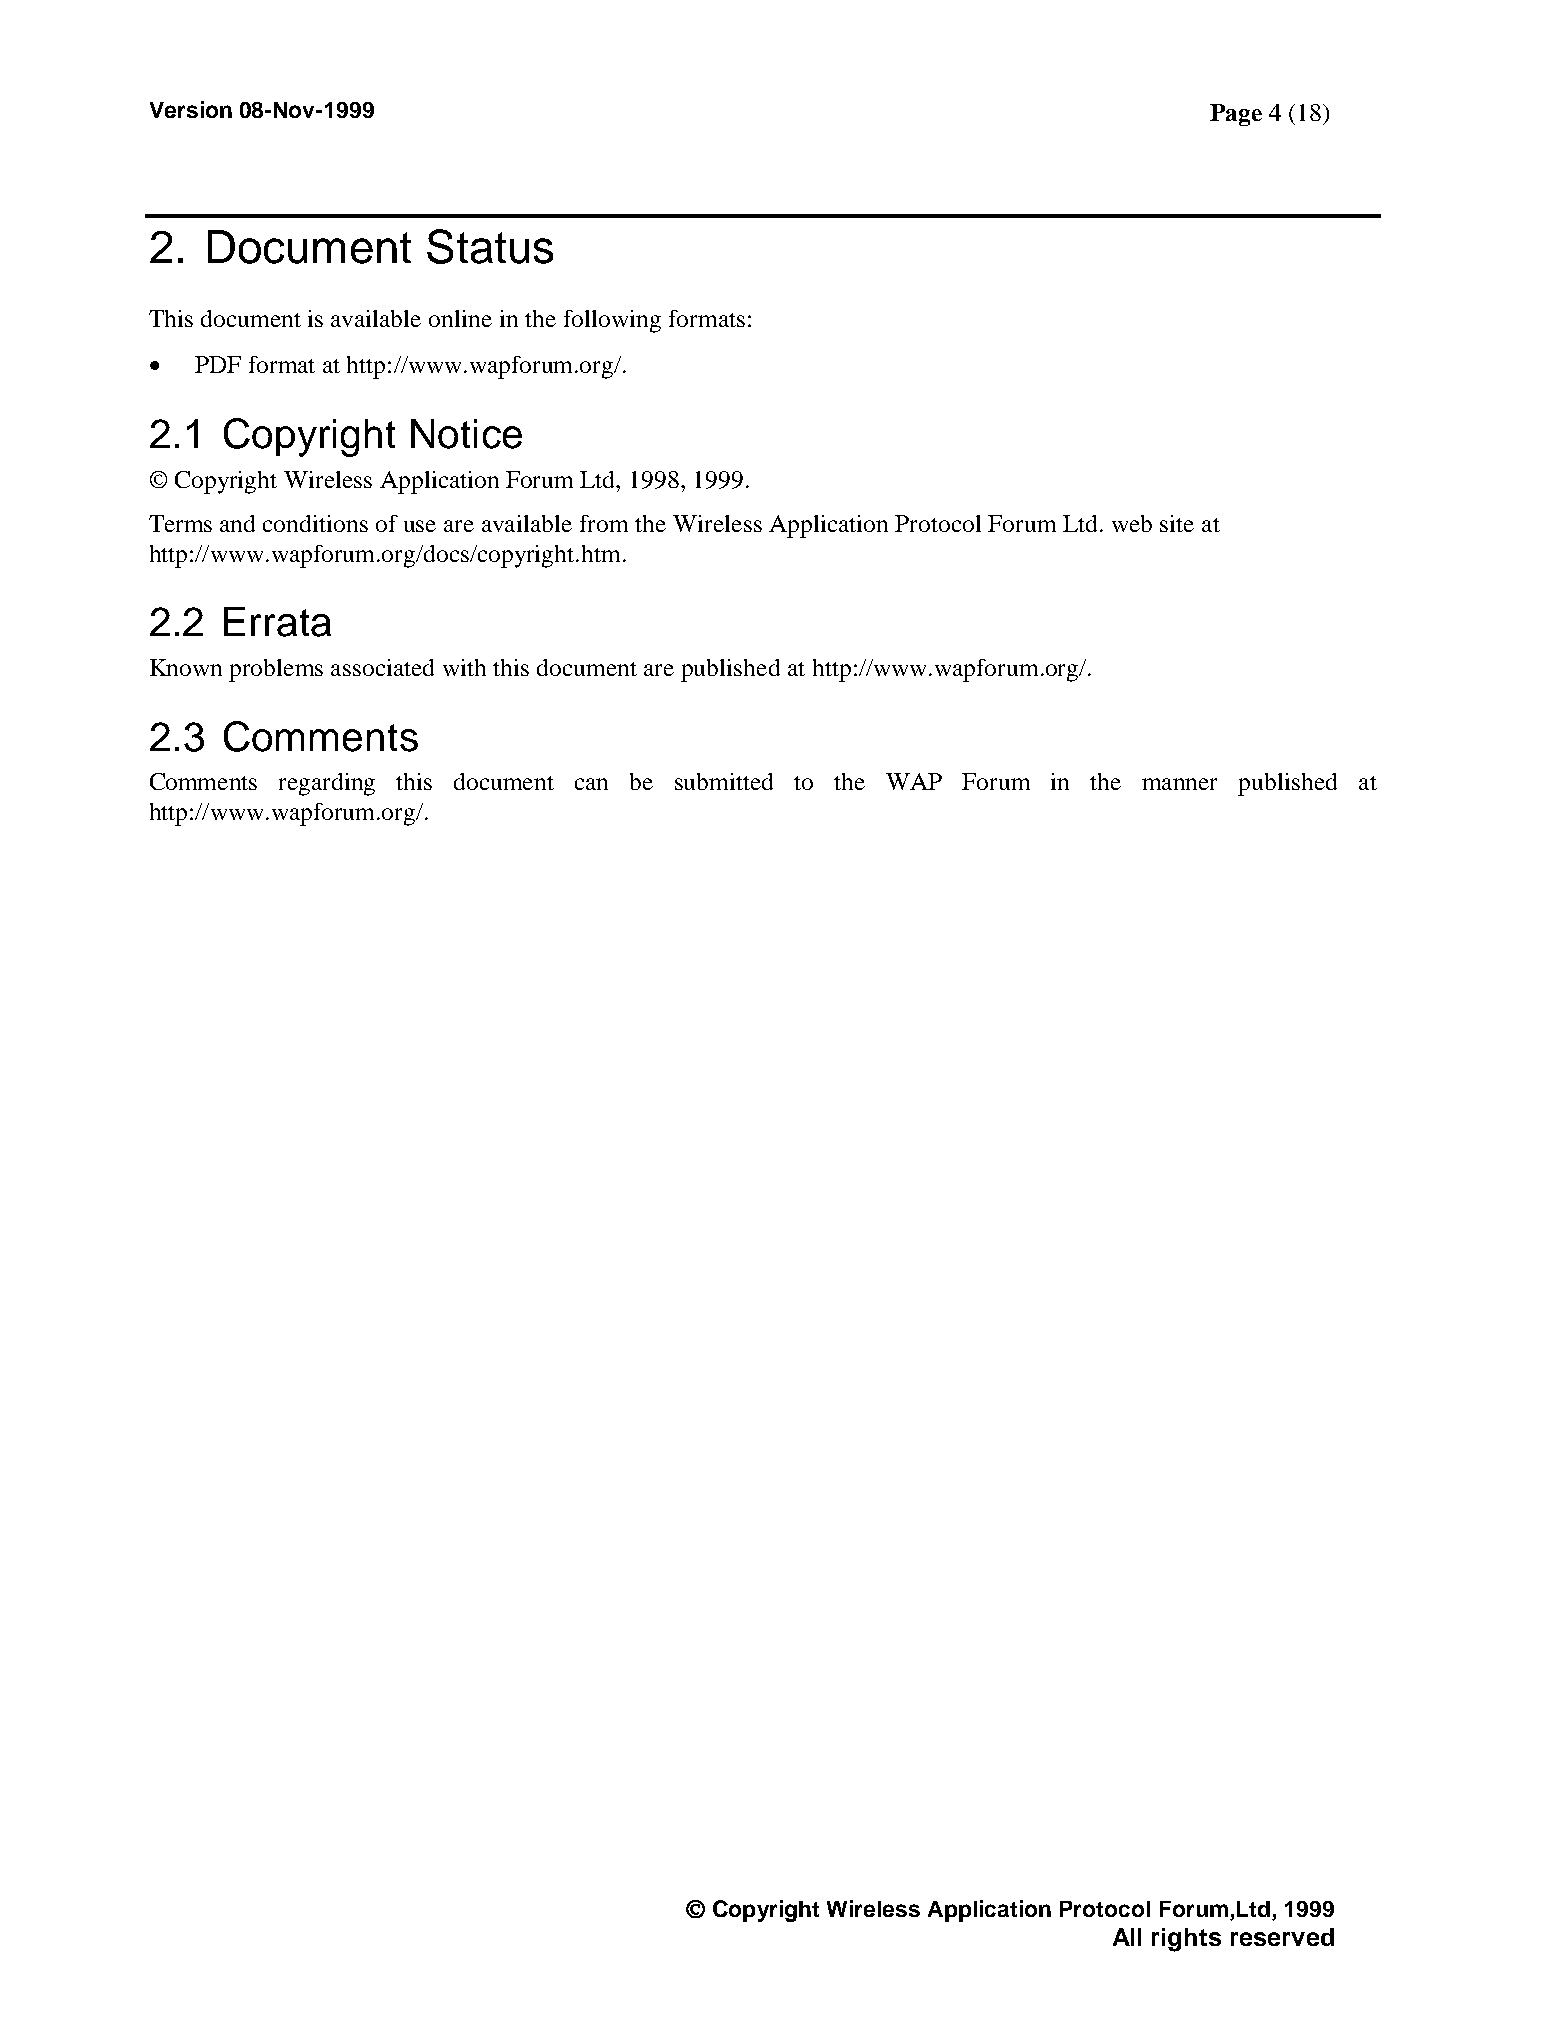 The width and height of the screenshot is (1560, 2019). What do you see at coordinates (191, 109) in the screenshot?
I see `Version` at bounding box center [191, 109].
